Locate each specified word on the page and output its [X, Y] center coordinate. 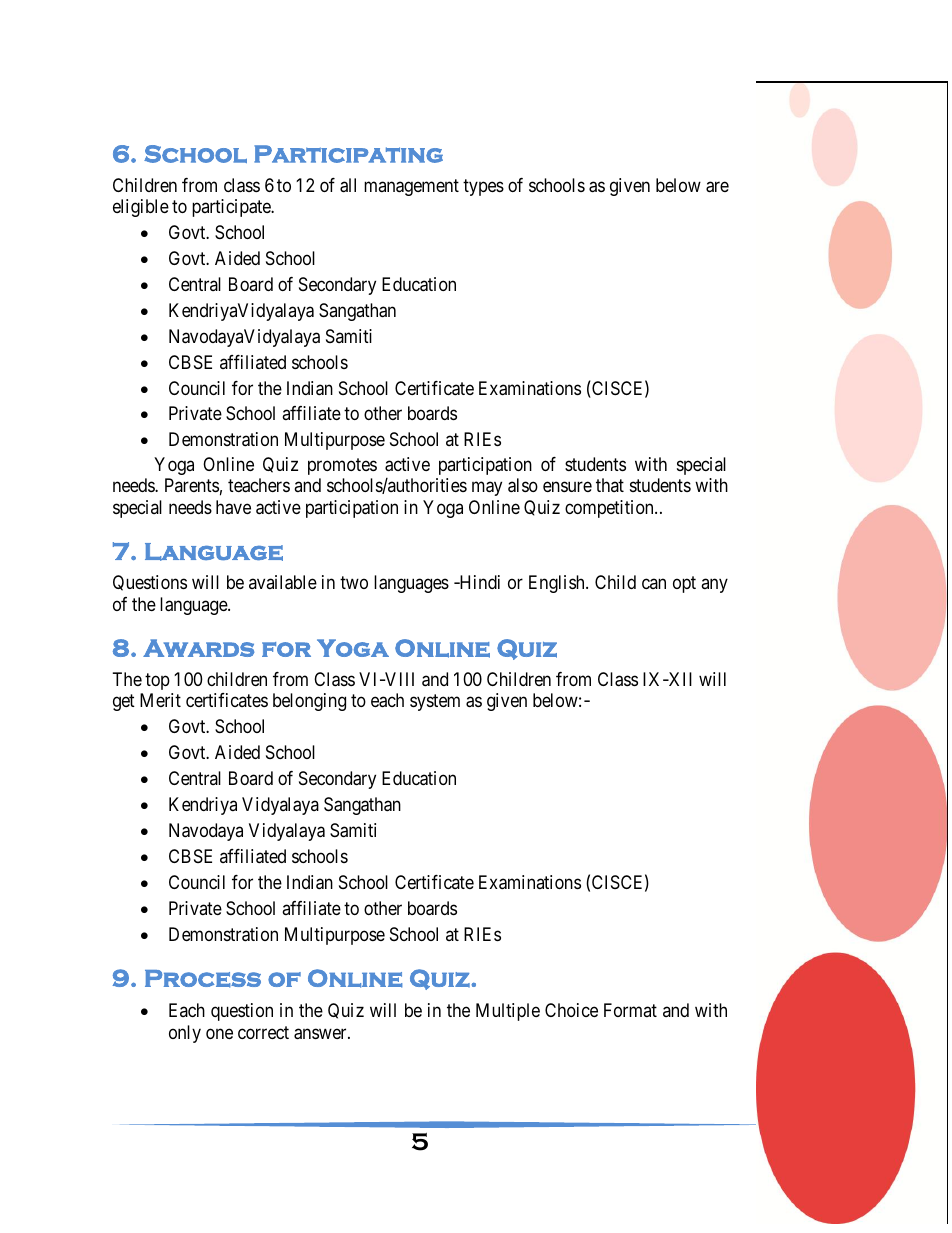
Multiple [508, 1012]
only [185, 1034]
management [411, 187]
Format [630, 1010]
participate [232, 208]
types [483, 187]
